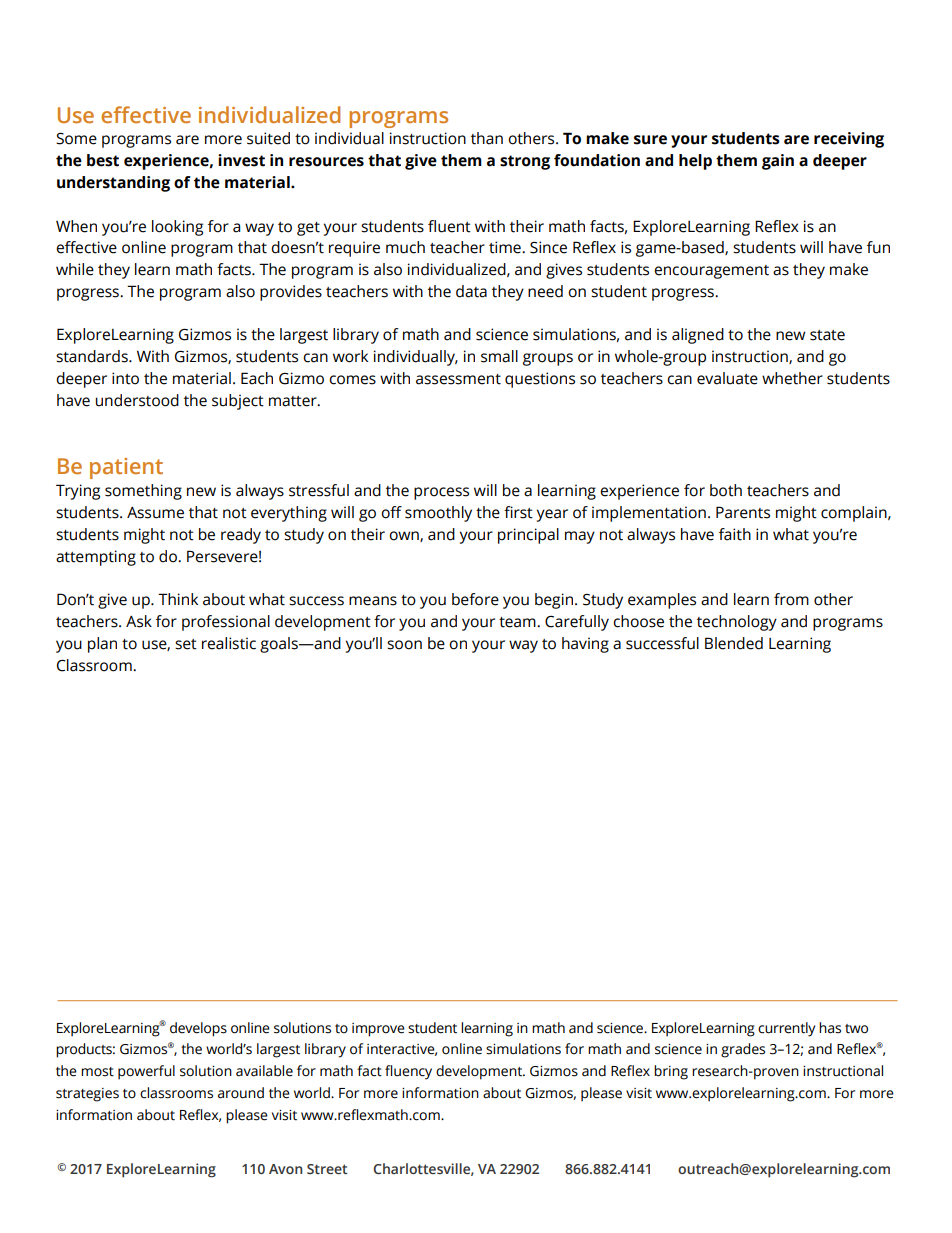  What do you see at coordinates (186, 644) in the screenshot?
I see `set` at bounding box center [186, 644].
